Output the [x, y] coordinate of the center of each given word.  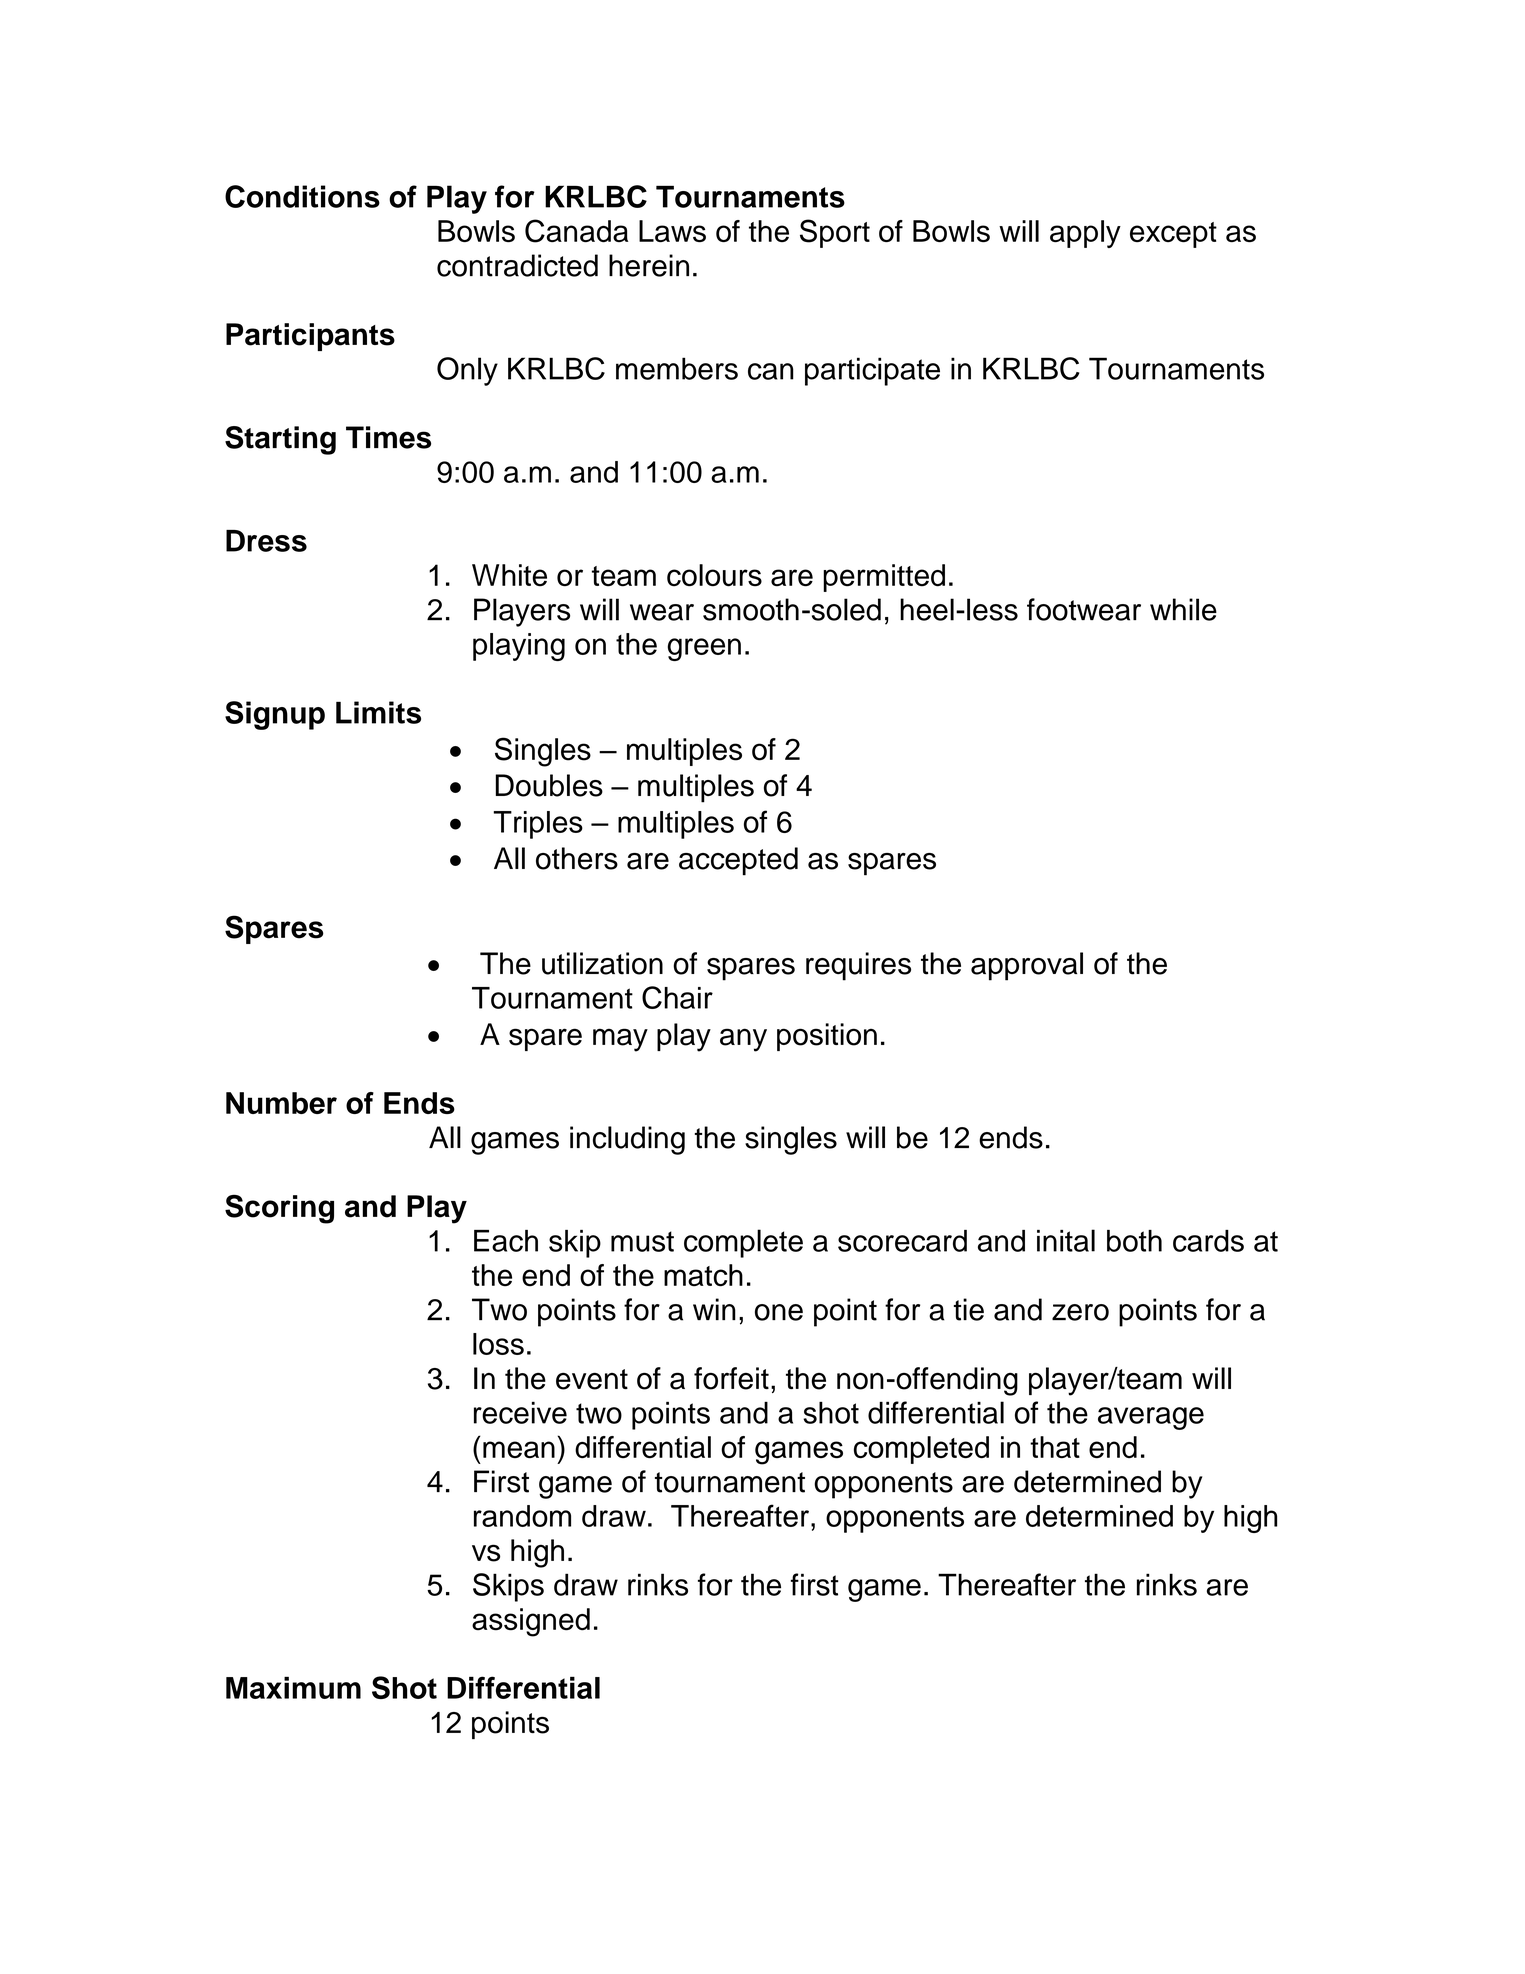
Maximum [293, 1688]
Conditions [302, 196]
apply [1085, 234]
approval [1027, 966]
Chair [677, 997]
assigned [531, 1622]
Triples [538, 825]
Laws [672, 231]
